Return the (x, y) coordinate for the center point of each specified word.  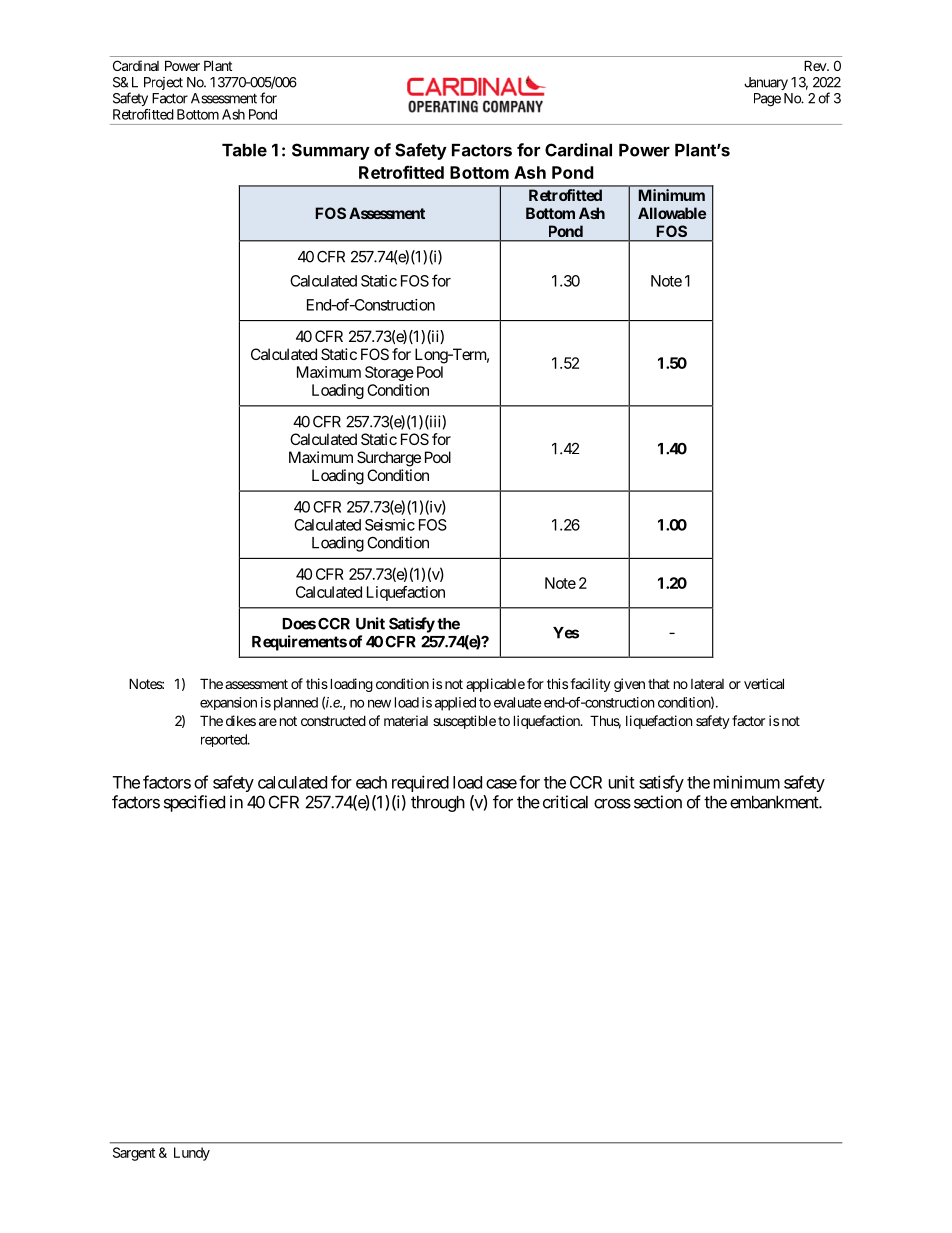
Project (163, 83)
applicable (495, 685)
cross (612, 804)
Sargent (134, 1154)
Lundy (192, 1154)
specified (194, 803)
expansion (228, 703)
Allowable (672, 213)
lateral (707, 684)
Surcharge (389, 459)
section (658, 802)
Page (767, 100)
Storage (389, 373)
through (438, 804)
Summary (331, 151)
